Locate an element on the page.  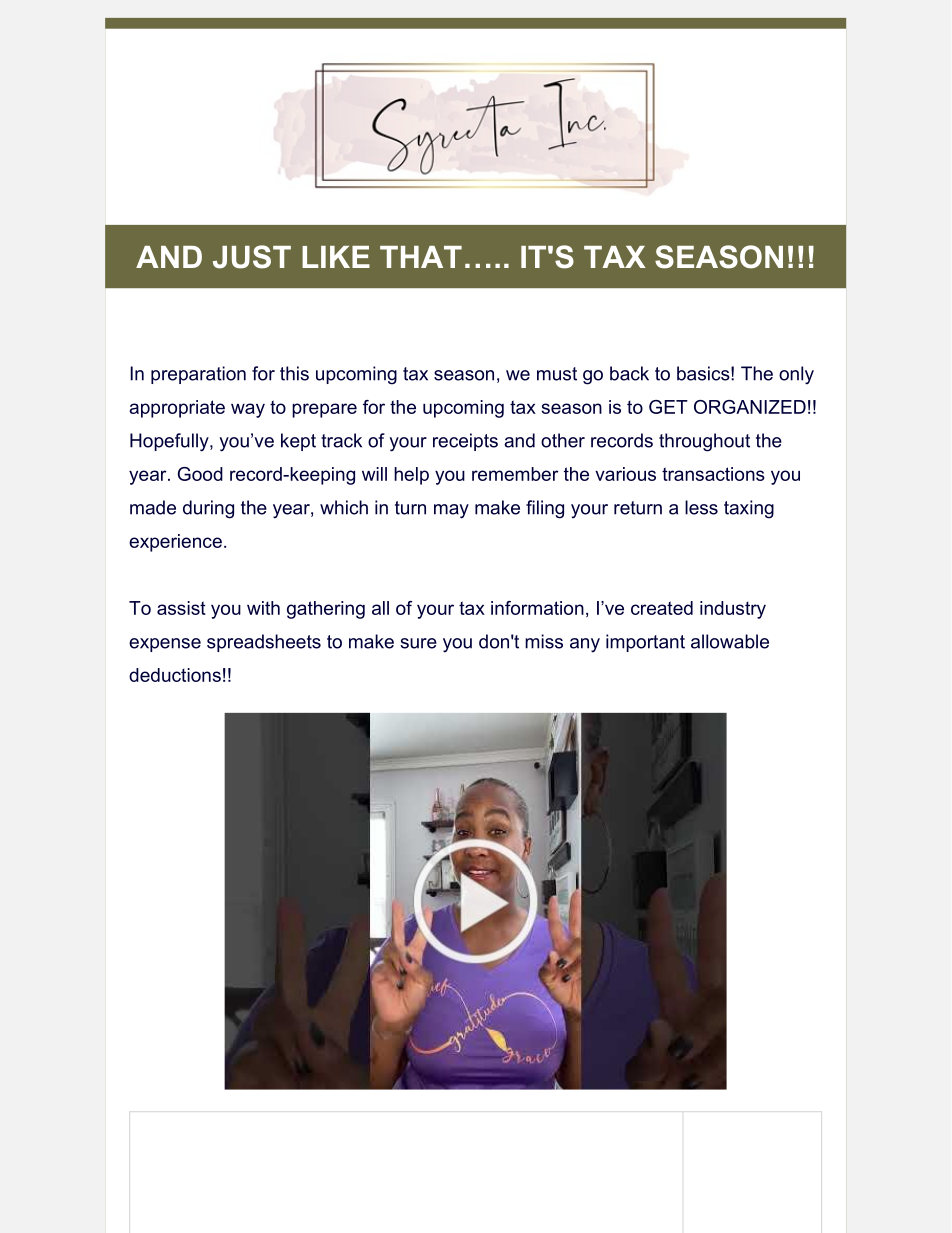
preparation is located at coordinates (198, 375).
